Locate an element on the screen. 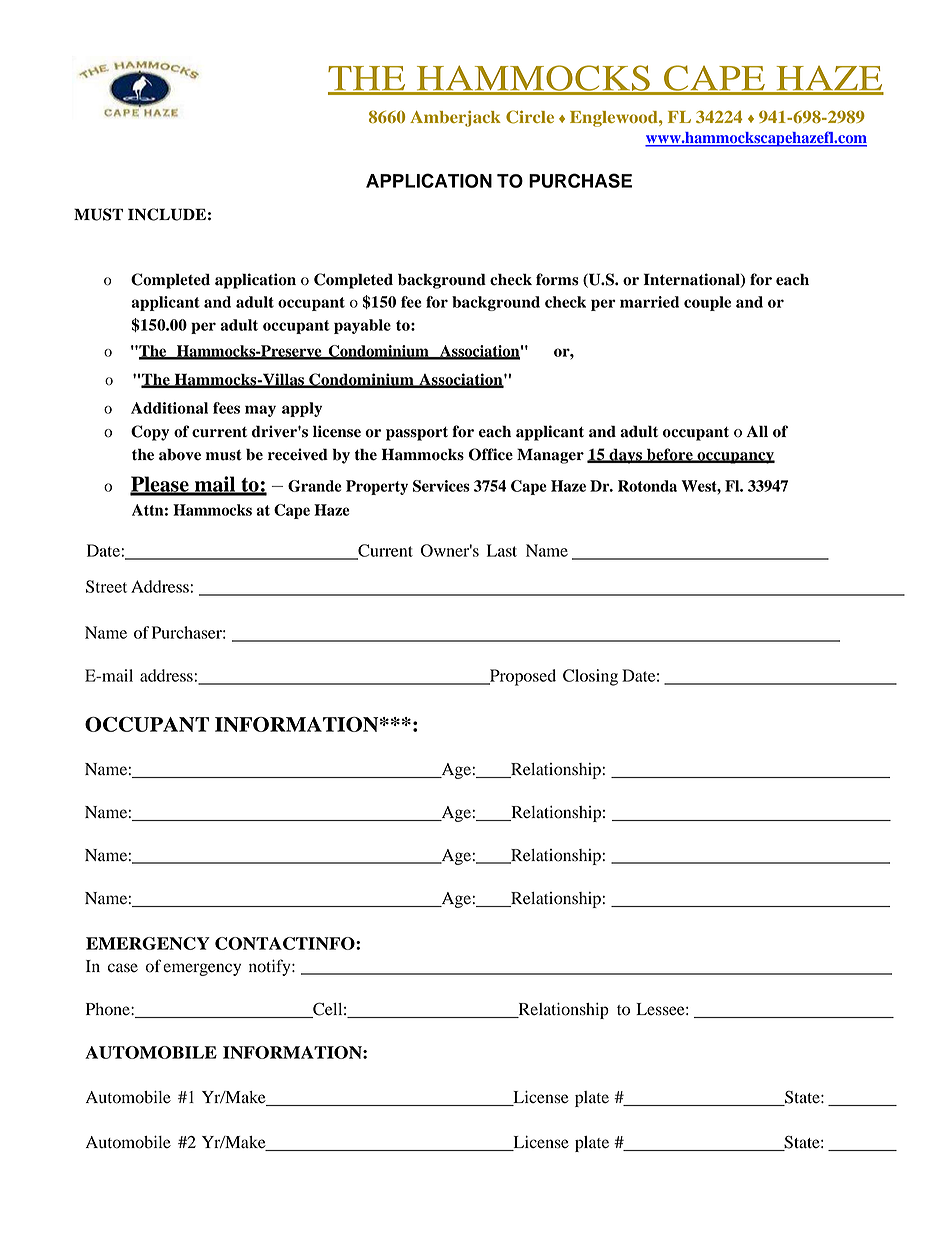  Last is located at coordinates (502, 550).
